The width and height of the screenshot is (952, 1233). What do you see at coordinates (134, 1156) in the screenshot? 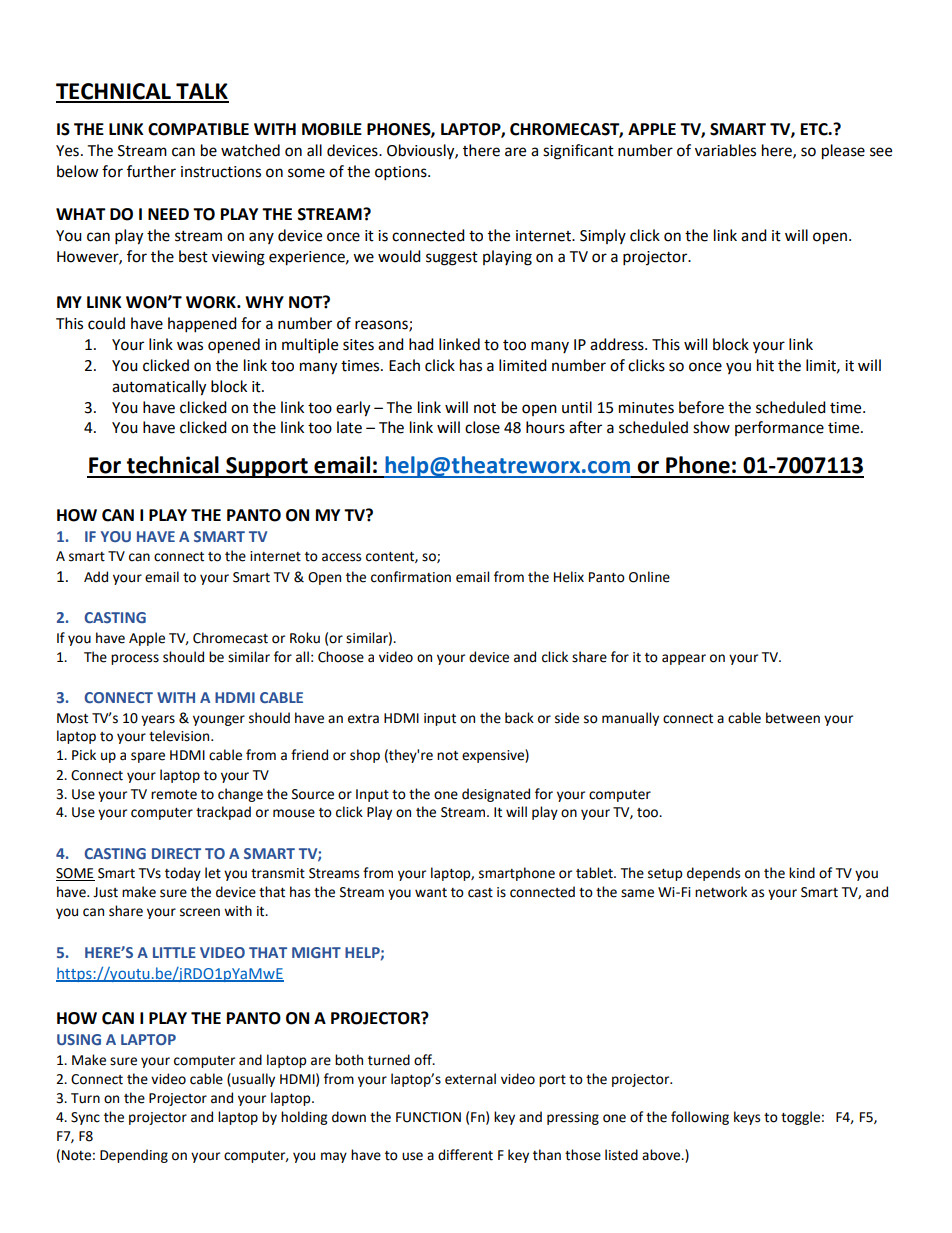
I see `Depending` at bounding box center [134, 1156].
